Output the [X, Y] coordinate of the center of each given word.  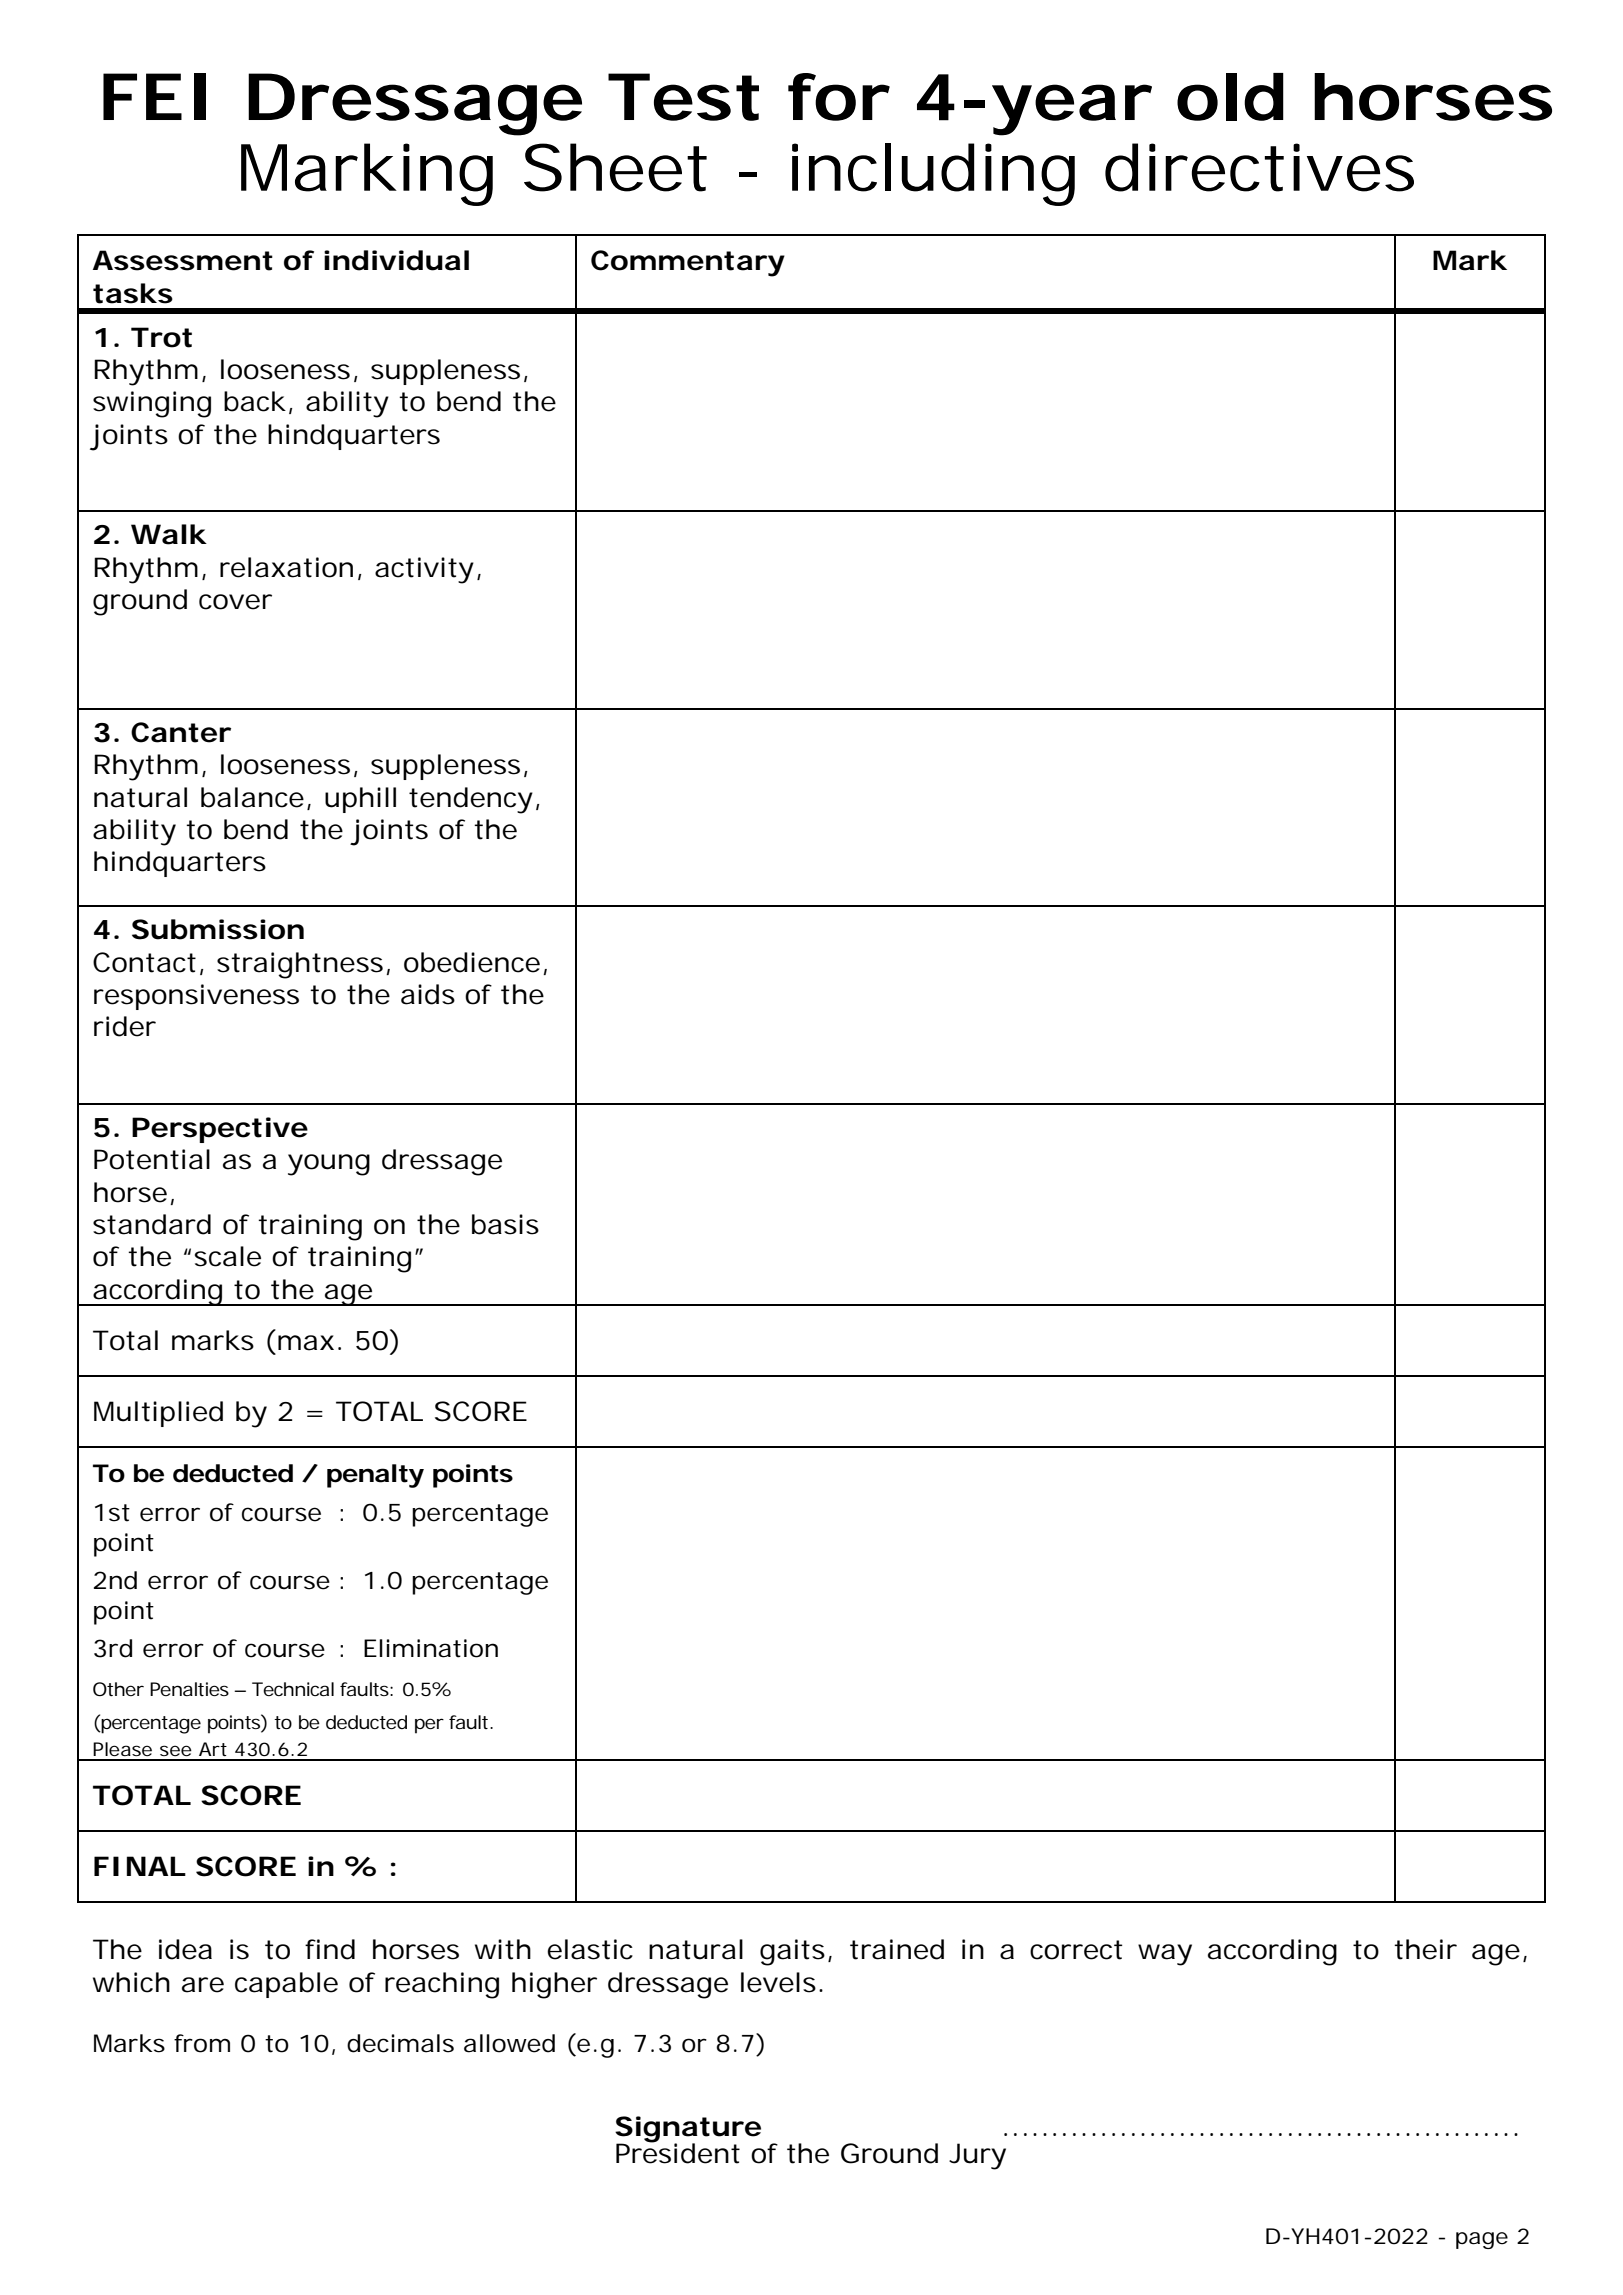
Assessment [183, 260]
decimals [400, 2043]
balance [252, 797]
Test [683, 97]
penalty [375, 1476]
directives [1259, 167]
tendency [471, 800]
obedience [472, 962]
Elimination [431, 1648]
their [1425, 1949]
